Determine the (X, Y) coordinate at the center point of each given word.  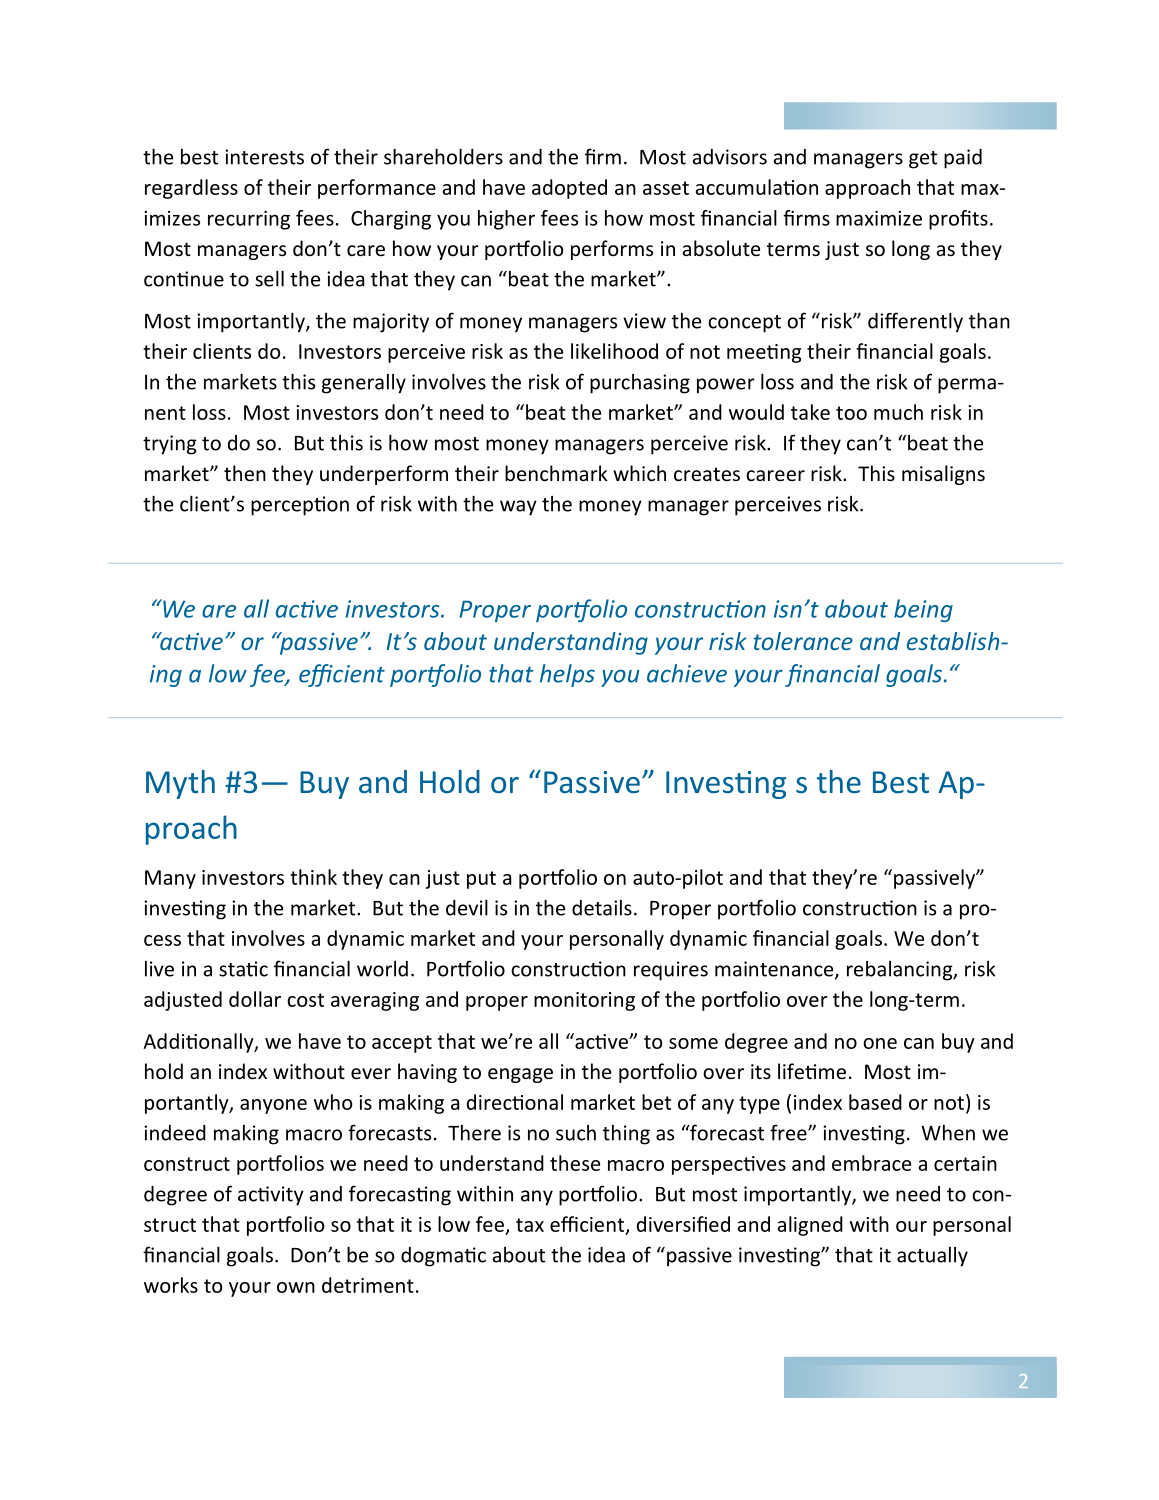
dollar (255, 999)
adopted (569, 189)
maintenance (775, 970)
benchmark (556, 473)
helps (567, 675)
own (296, 1287)
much (898, 412)
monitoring (584, 1001)
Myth (180, 784)
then (245, 473)
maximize (879, 218)
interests (264, 157)
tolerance (803, 641)
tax (530, 1225)
